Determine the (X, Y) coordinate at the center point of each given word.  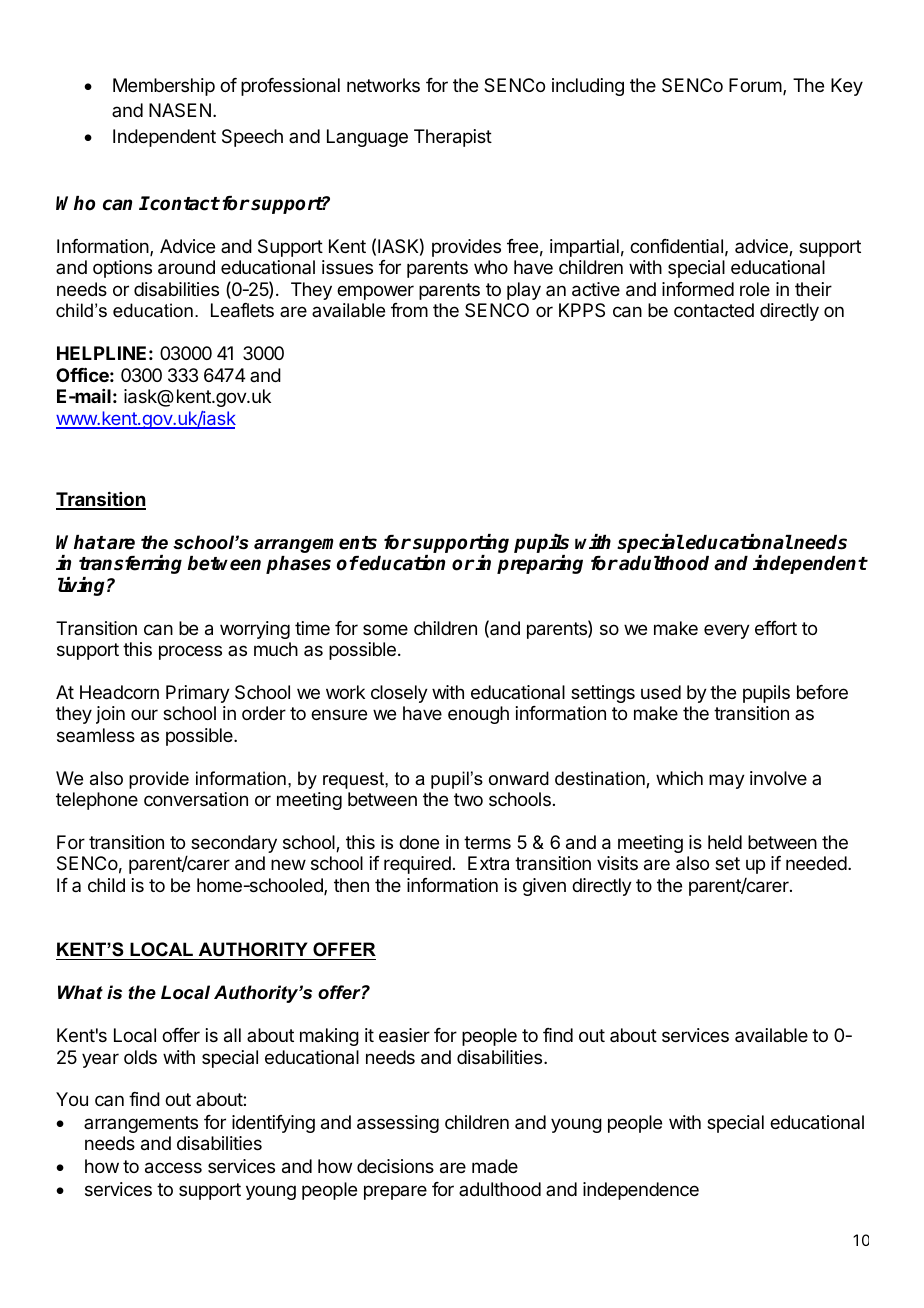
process (190, 652)
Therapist (453, 138)
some (385, 629)
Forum (755, 85)
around (186, 267)
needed (816, 863)
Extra (488, 863)
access (173, 1168)
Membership (164, 87)
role (755, 289)
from (409, 310)
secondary (234, 844)
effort (776, 628)
